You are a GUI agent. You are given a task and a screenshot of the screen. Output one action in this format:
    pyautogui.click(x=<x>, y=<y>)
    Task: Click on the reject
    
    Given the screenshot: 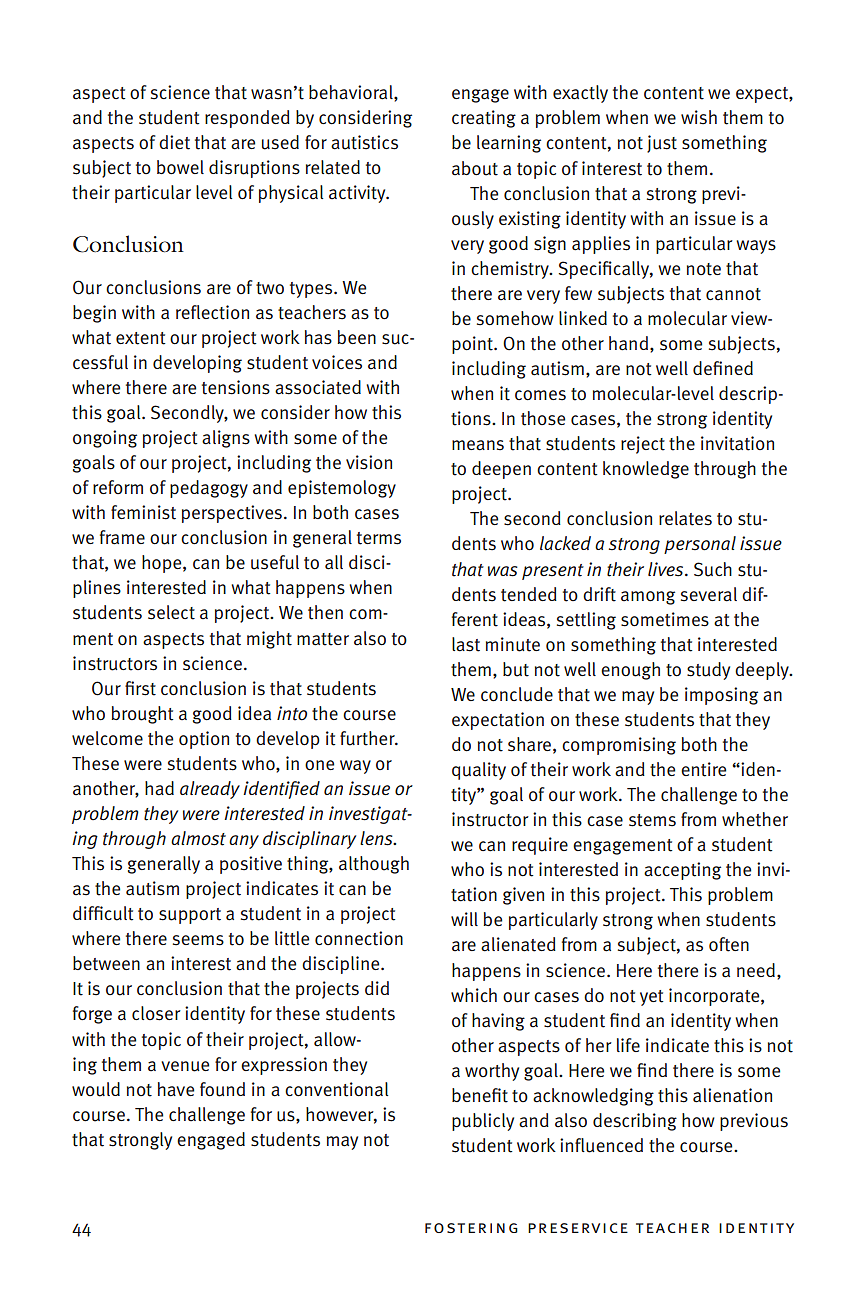 What is the action you would take?
    pyautogui.click(x=643, y=445)
